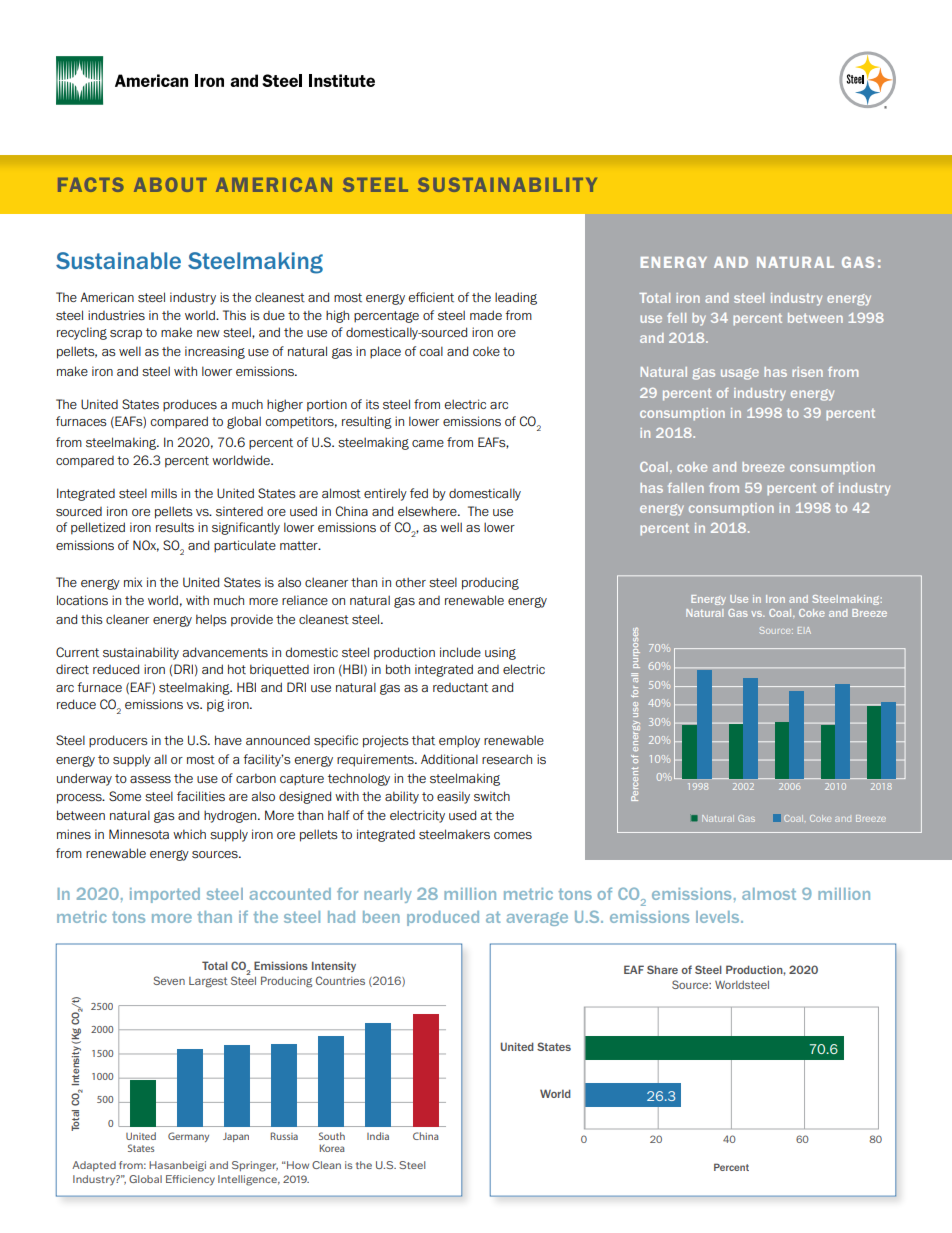  What do you see at coordinates (428, 443) in the document?
I see `came` at bounding box center [428, 443].
